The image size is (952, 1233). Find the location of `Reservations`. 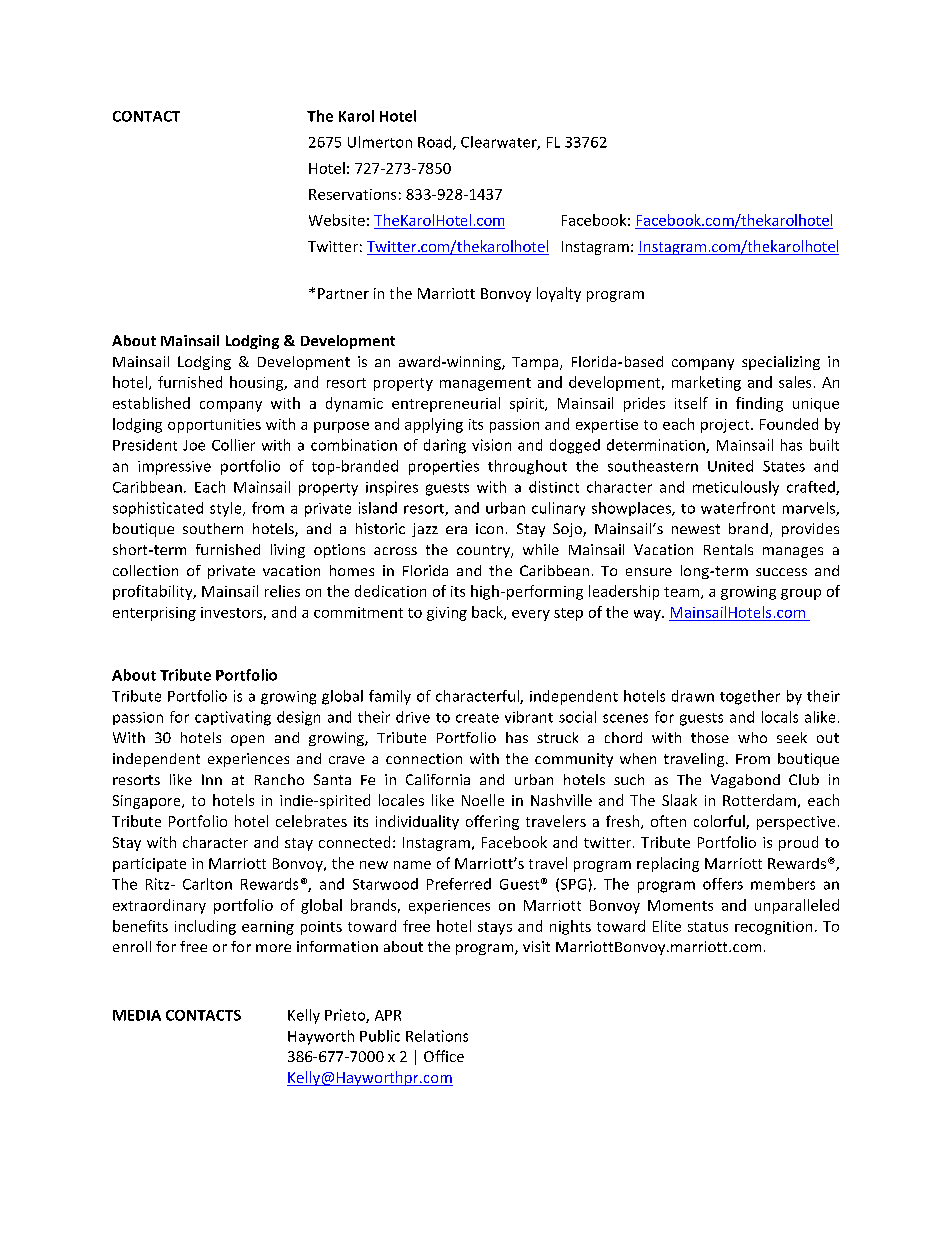

Reservations is located at coordinates (352, 194).
